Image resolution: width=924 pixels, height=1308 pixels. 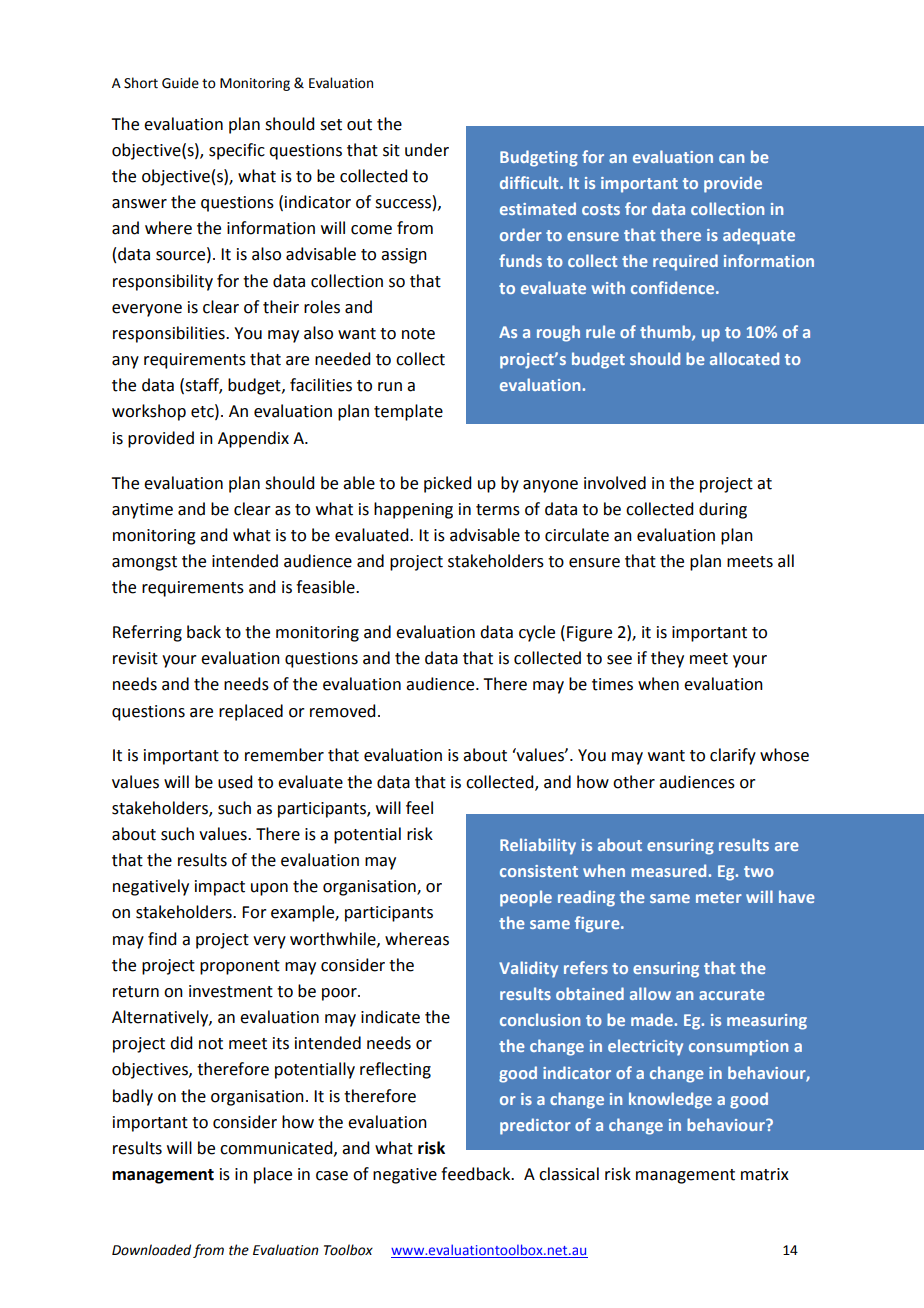 I want to click on responsibilities, so click(x=170, y=334).
